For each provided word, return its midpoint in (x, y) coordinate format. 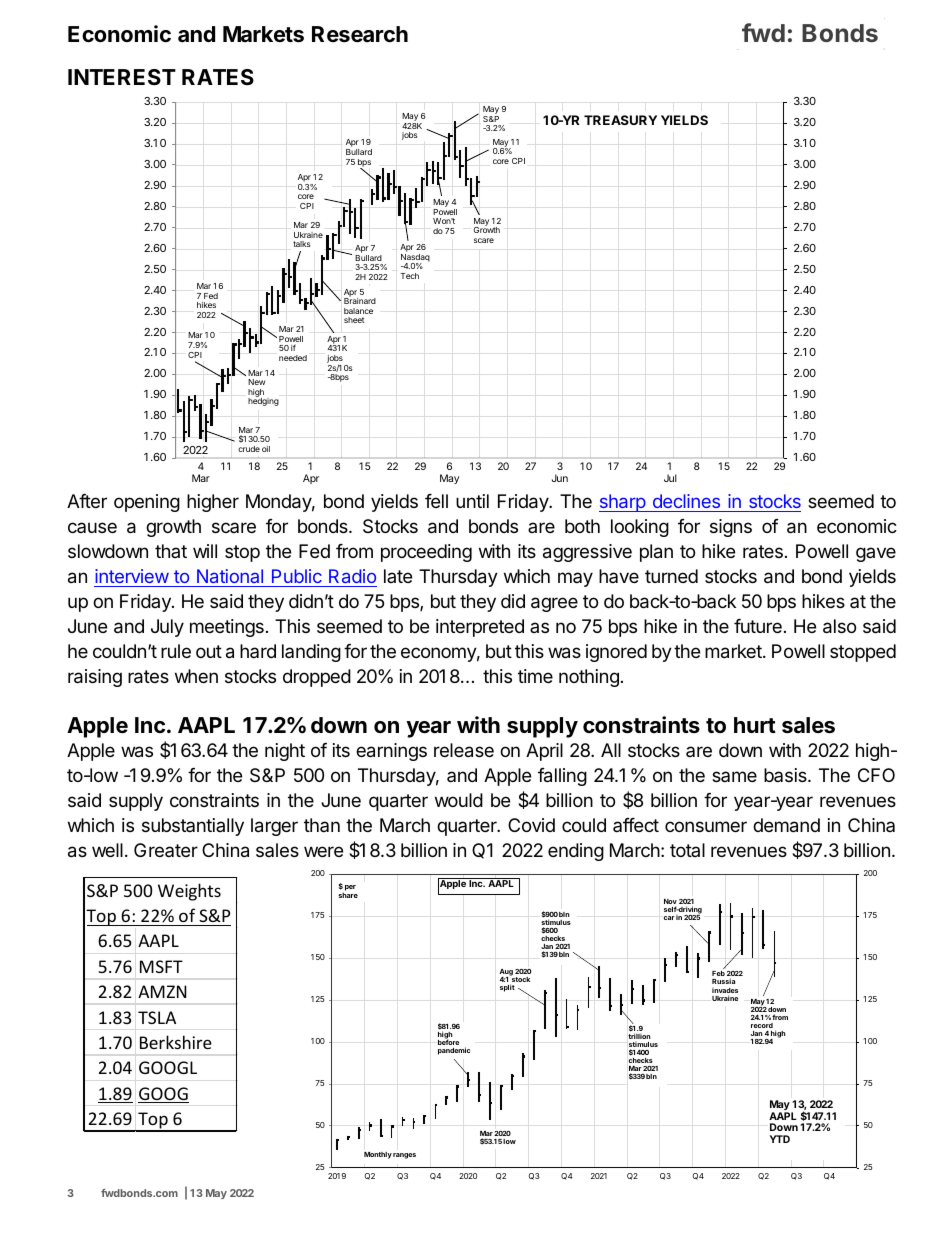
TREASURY (620, 120)
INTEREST (122, 77)
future (758, 626)
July (167, 628)
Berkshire (176, 1042)
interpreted (480, 628)
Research (360, 34)
